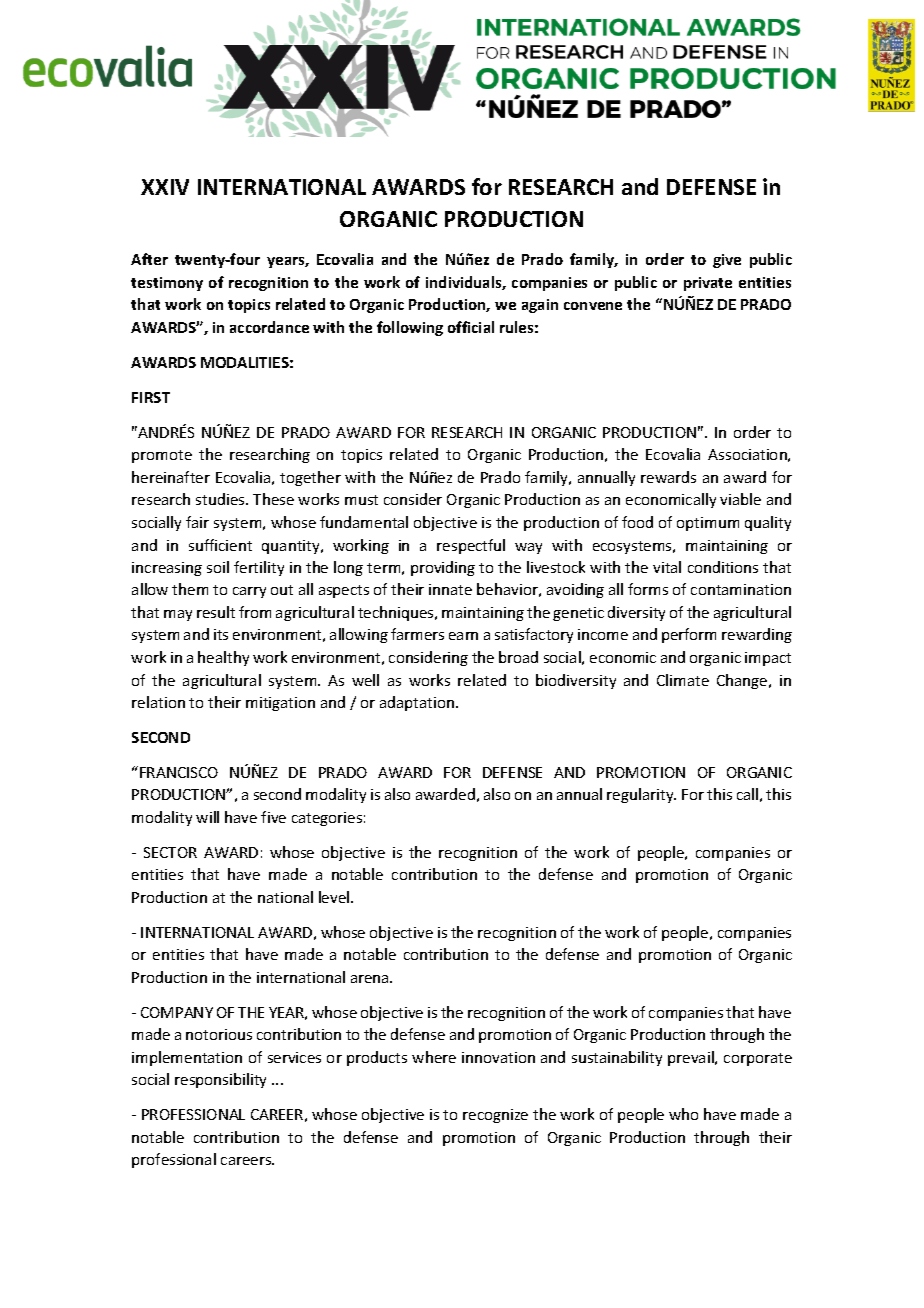 The width and height of the image is (924, 1308). What do you see at coordinates (218, 567) in the image?
I see `soil` at bounding box center [218, 567].
